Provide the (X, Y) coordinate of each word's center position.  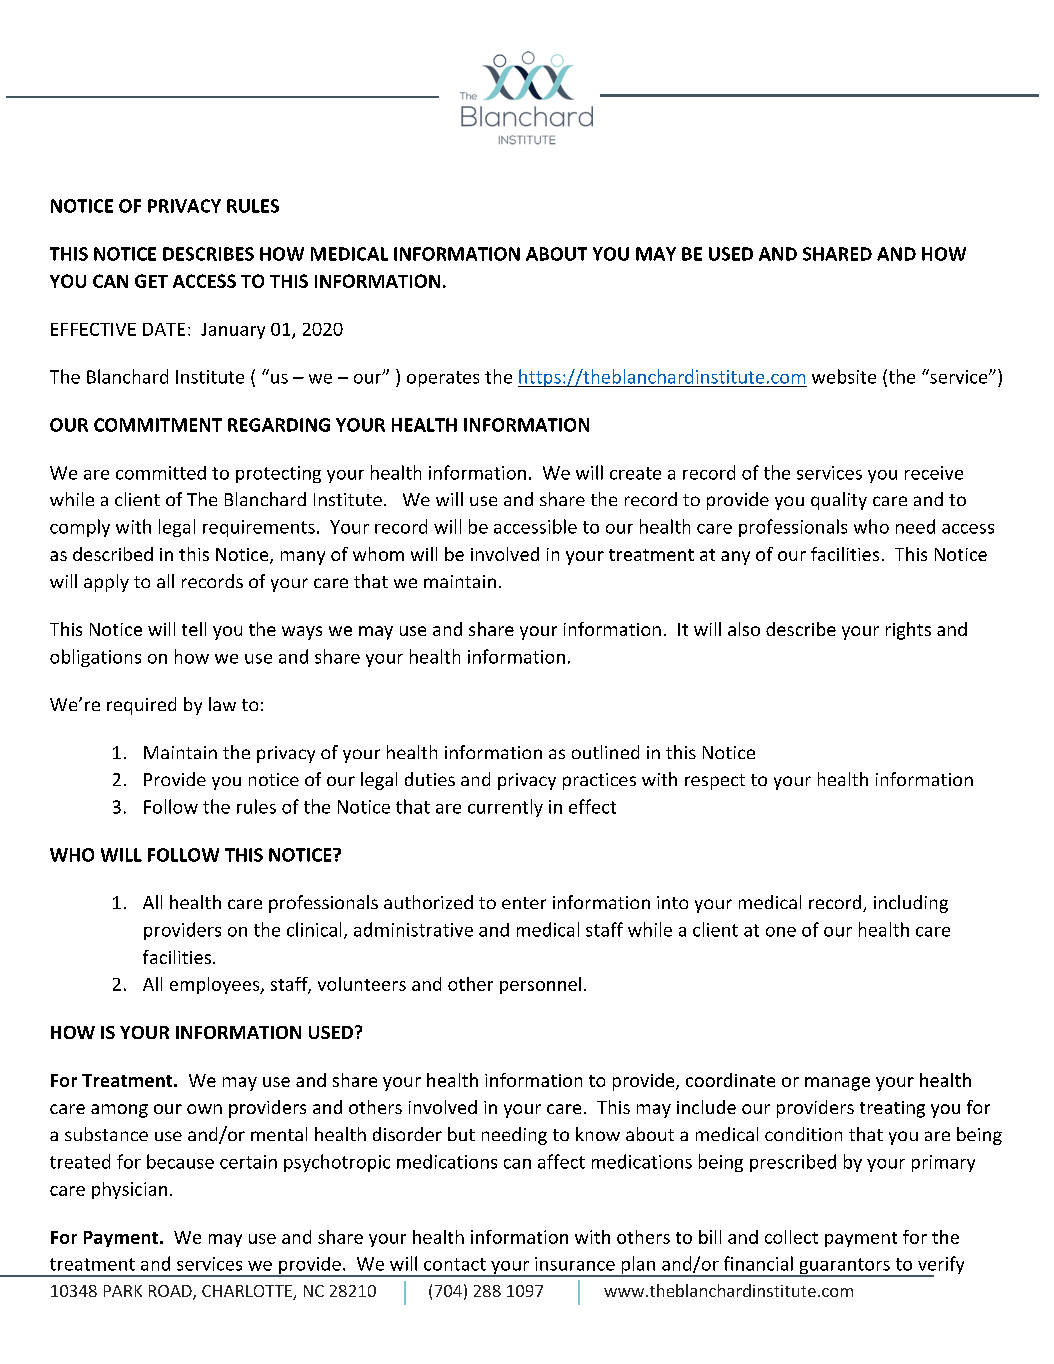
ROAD (171, 1292)
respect (715, 782)
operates (443, 379)
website (844, 376)
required (141, 706)
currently (505, 808)
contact (455, 1264)
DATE (164, 329)
